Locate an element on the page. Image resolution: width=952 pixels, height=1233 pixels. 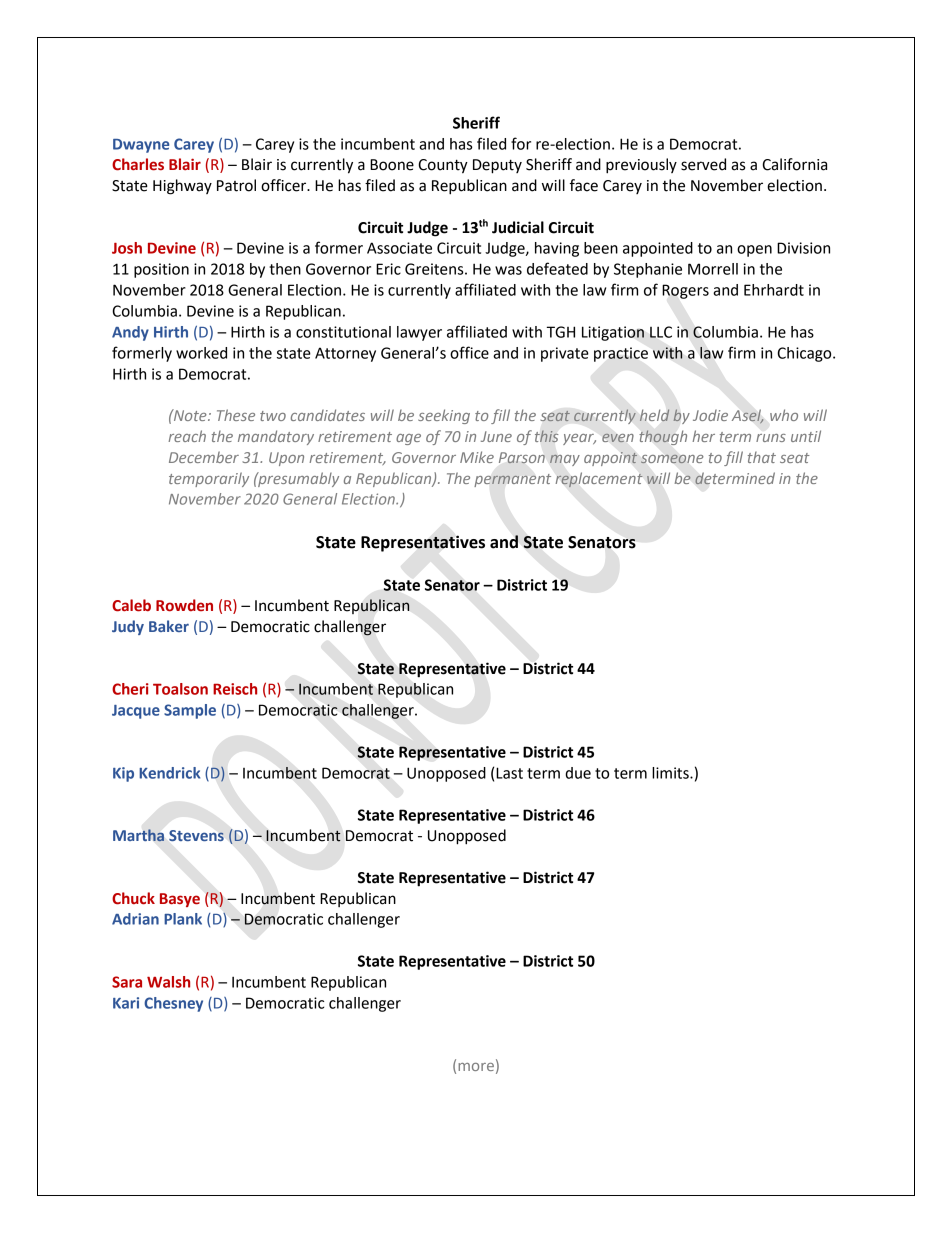
County is located at coordinates (443, 166).
